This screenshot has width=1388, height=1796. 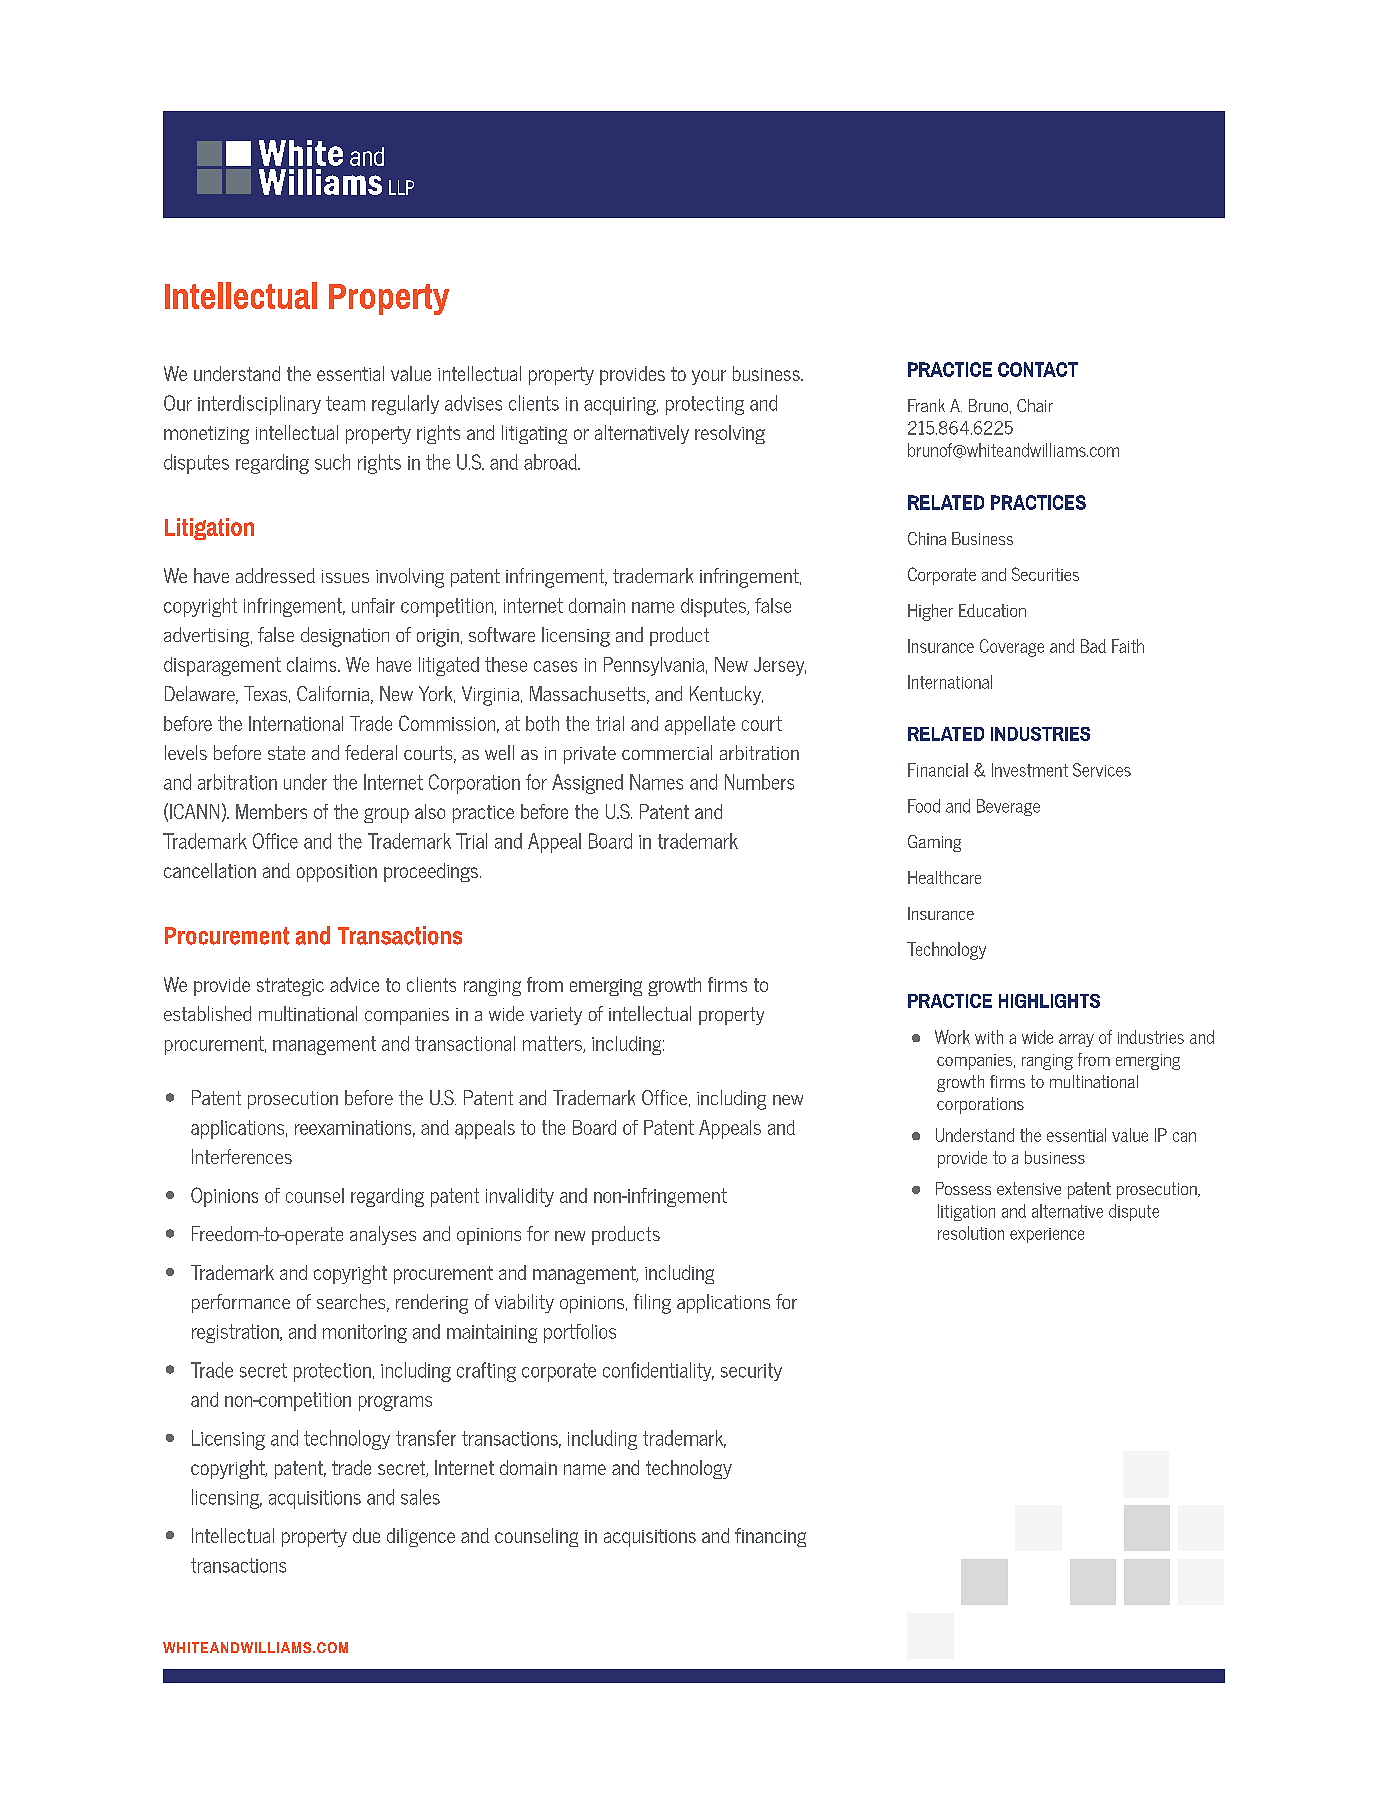 What do you see at coordinates (366, 1535) in the screenshot?
I see `due` at bounding box center [366, 1535].
